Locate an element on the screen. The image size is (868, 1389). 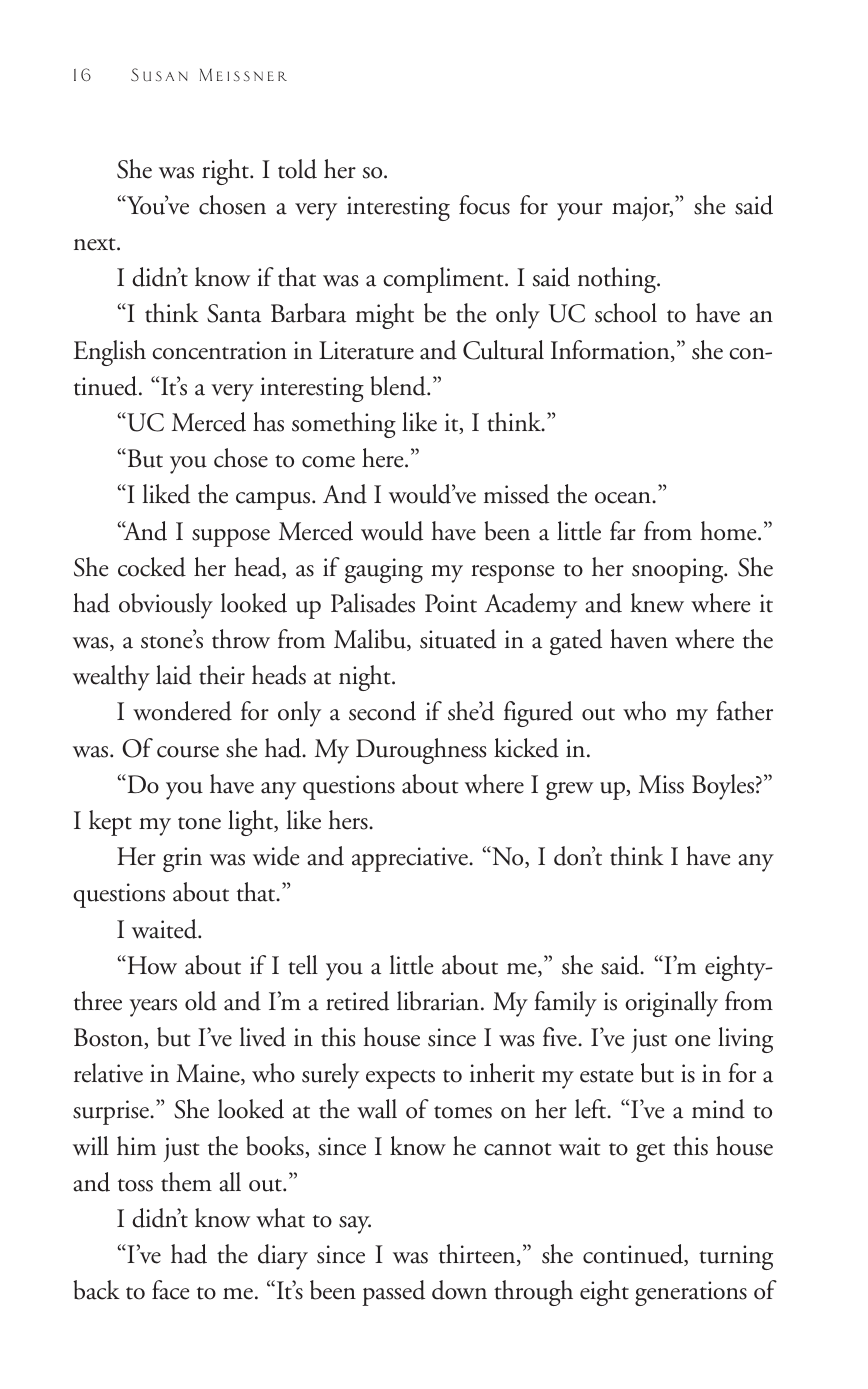
your is located at coordinates (580, 212).
